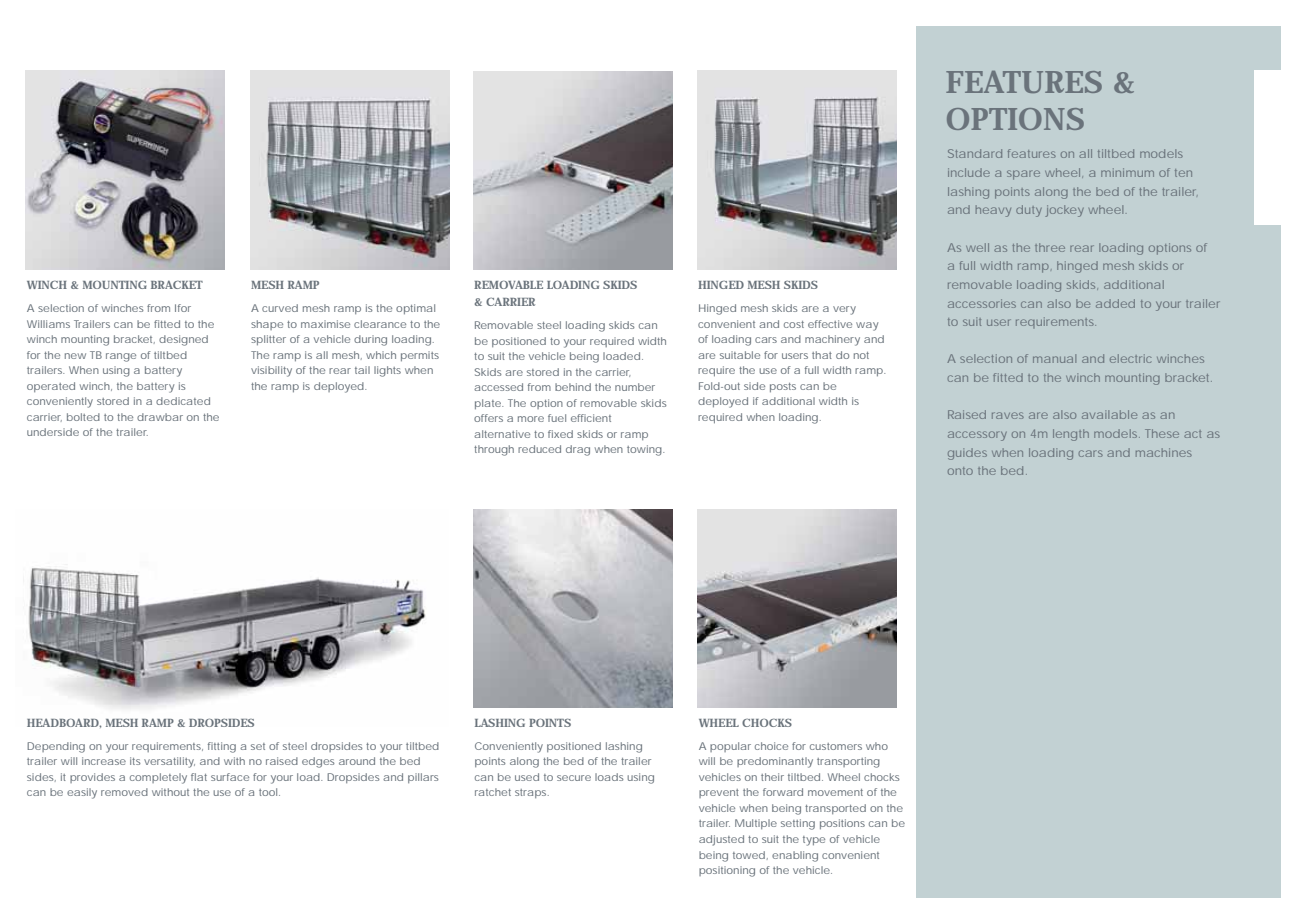  Describe the element at coordinates (578, 450) in the screenshot. I see `drag` at that location.
